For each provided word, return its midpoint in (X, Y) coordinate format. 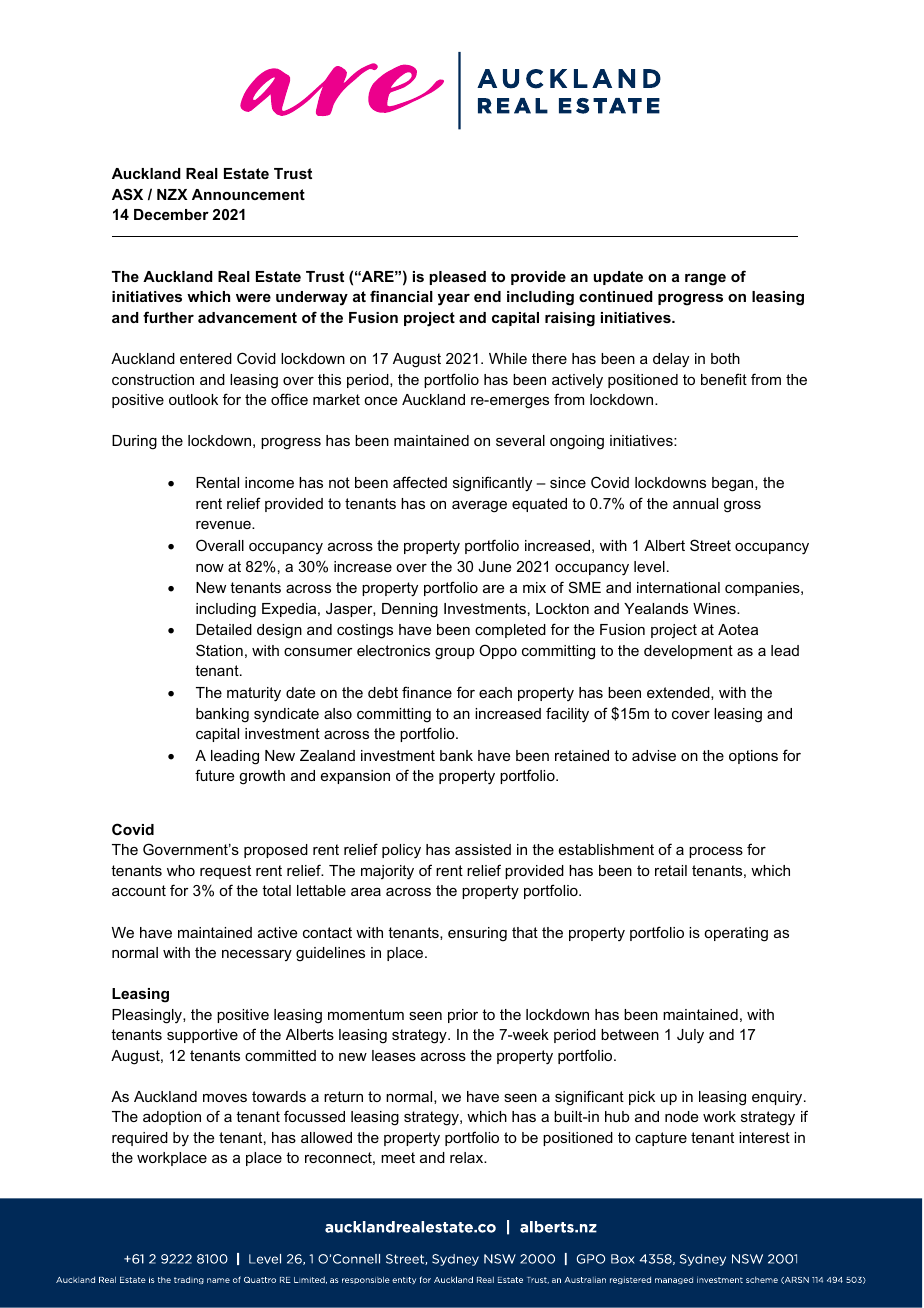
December (171, 214)
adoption (172, 1118)
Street (710, 545)
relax (468, 1157)
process (716, 852)
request (225, 872)
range (705, 280)
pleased (457, 278)
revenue (224, 525)
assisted (483, 849)
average (479, 507)
